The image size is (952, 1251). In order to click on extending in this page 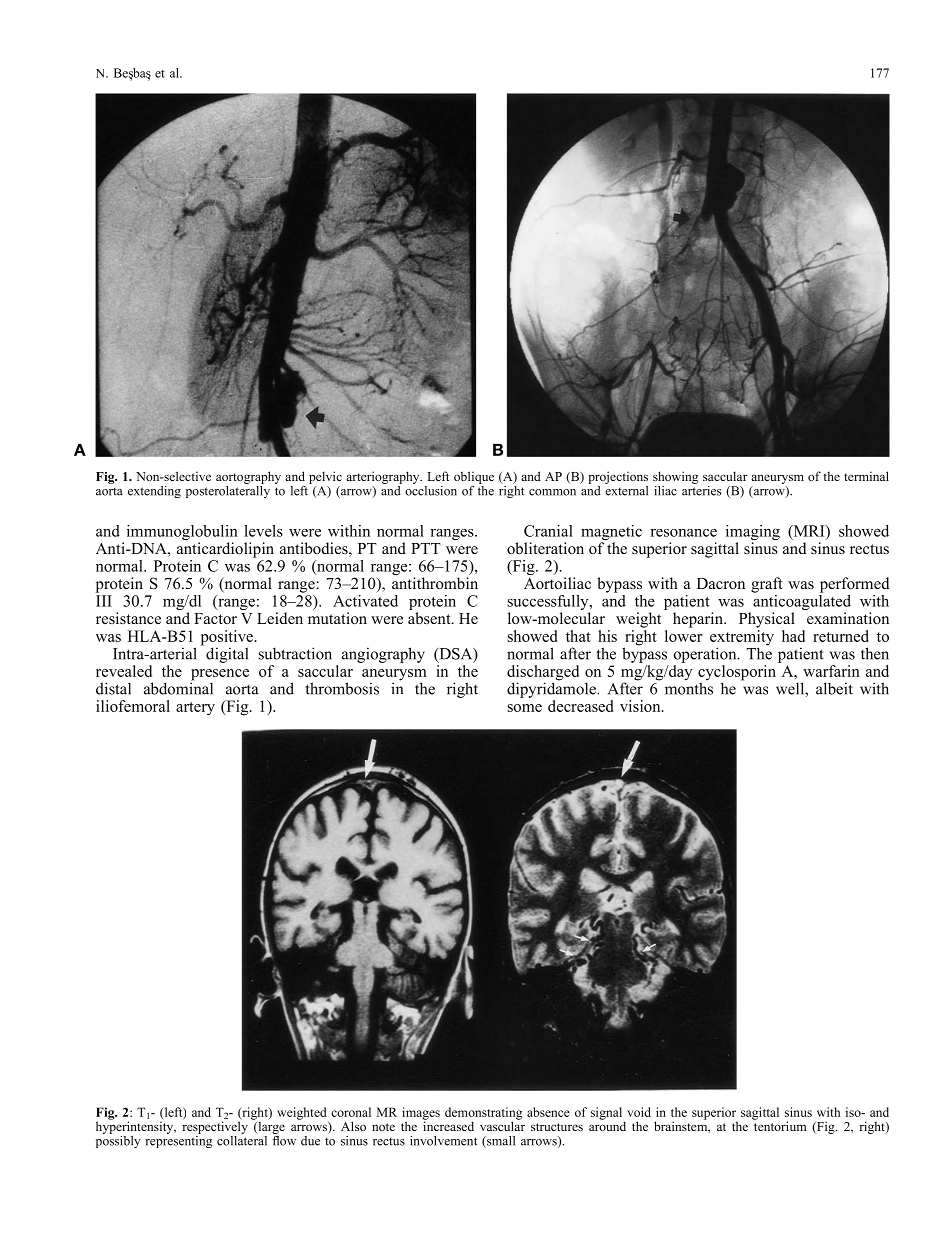, I will do `click(154, 492)`.
